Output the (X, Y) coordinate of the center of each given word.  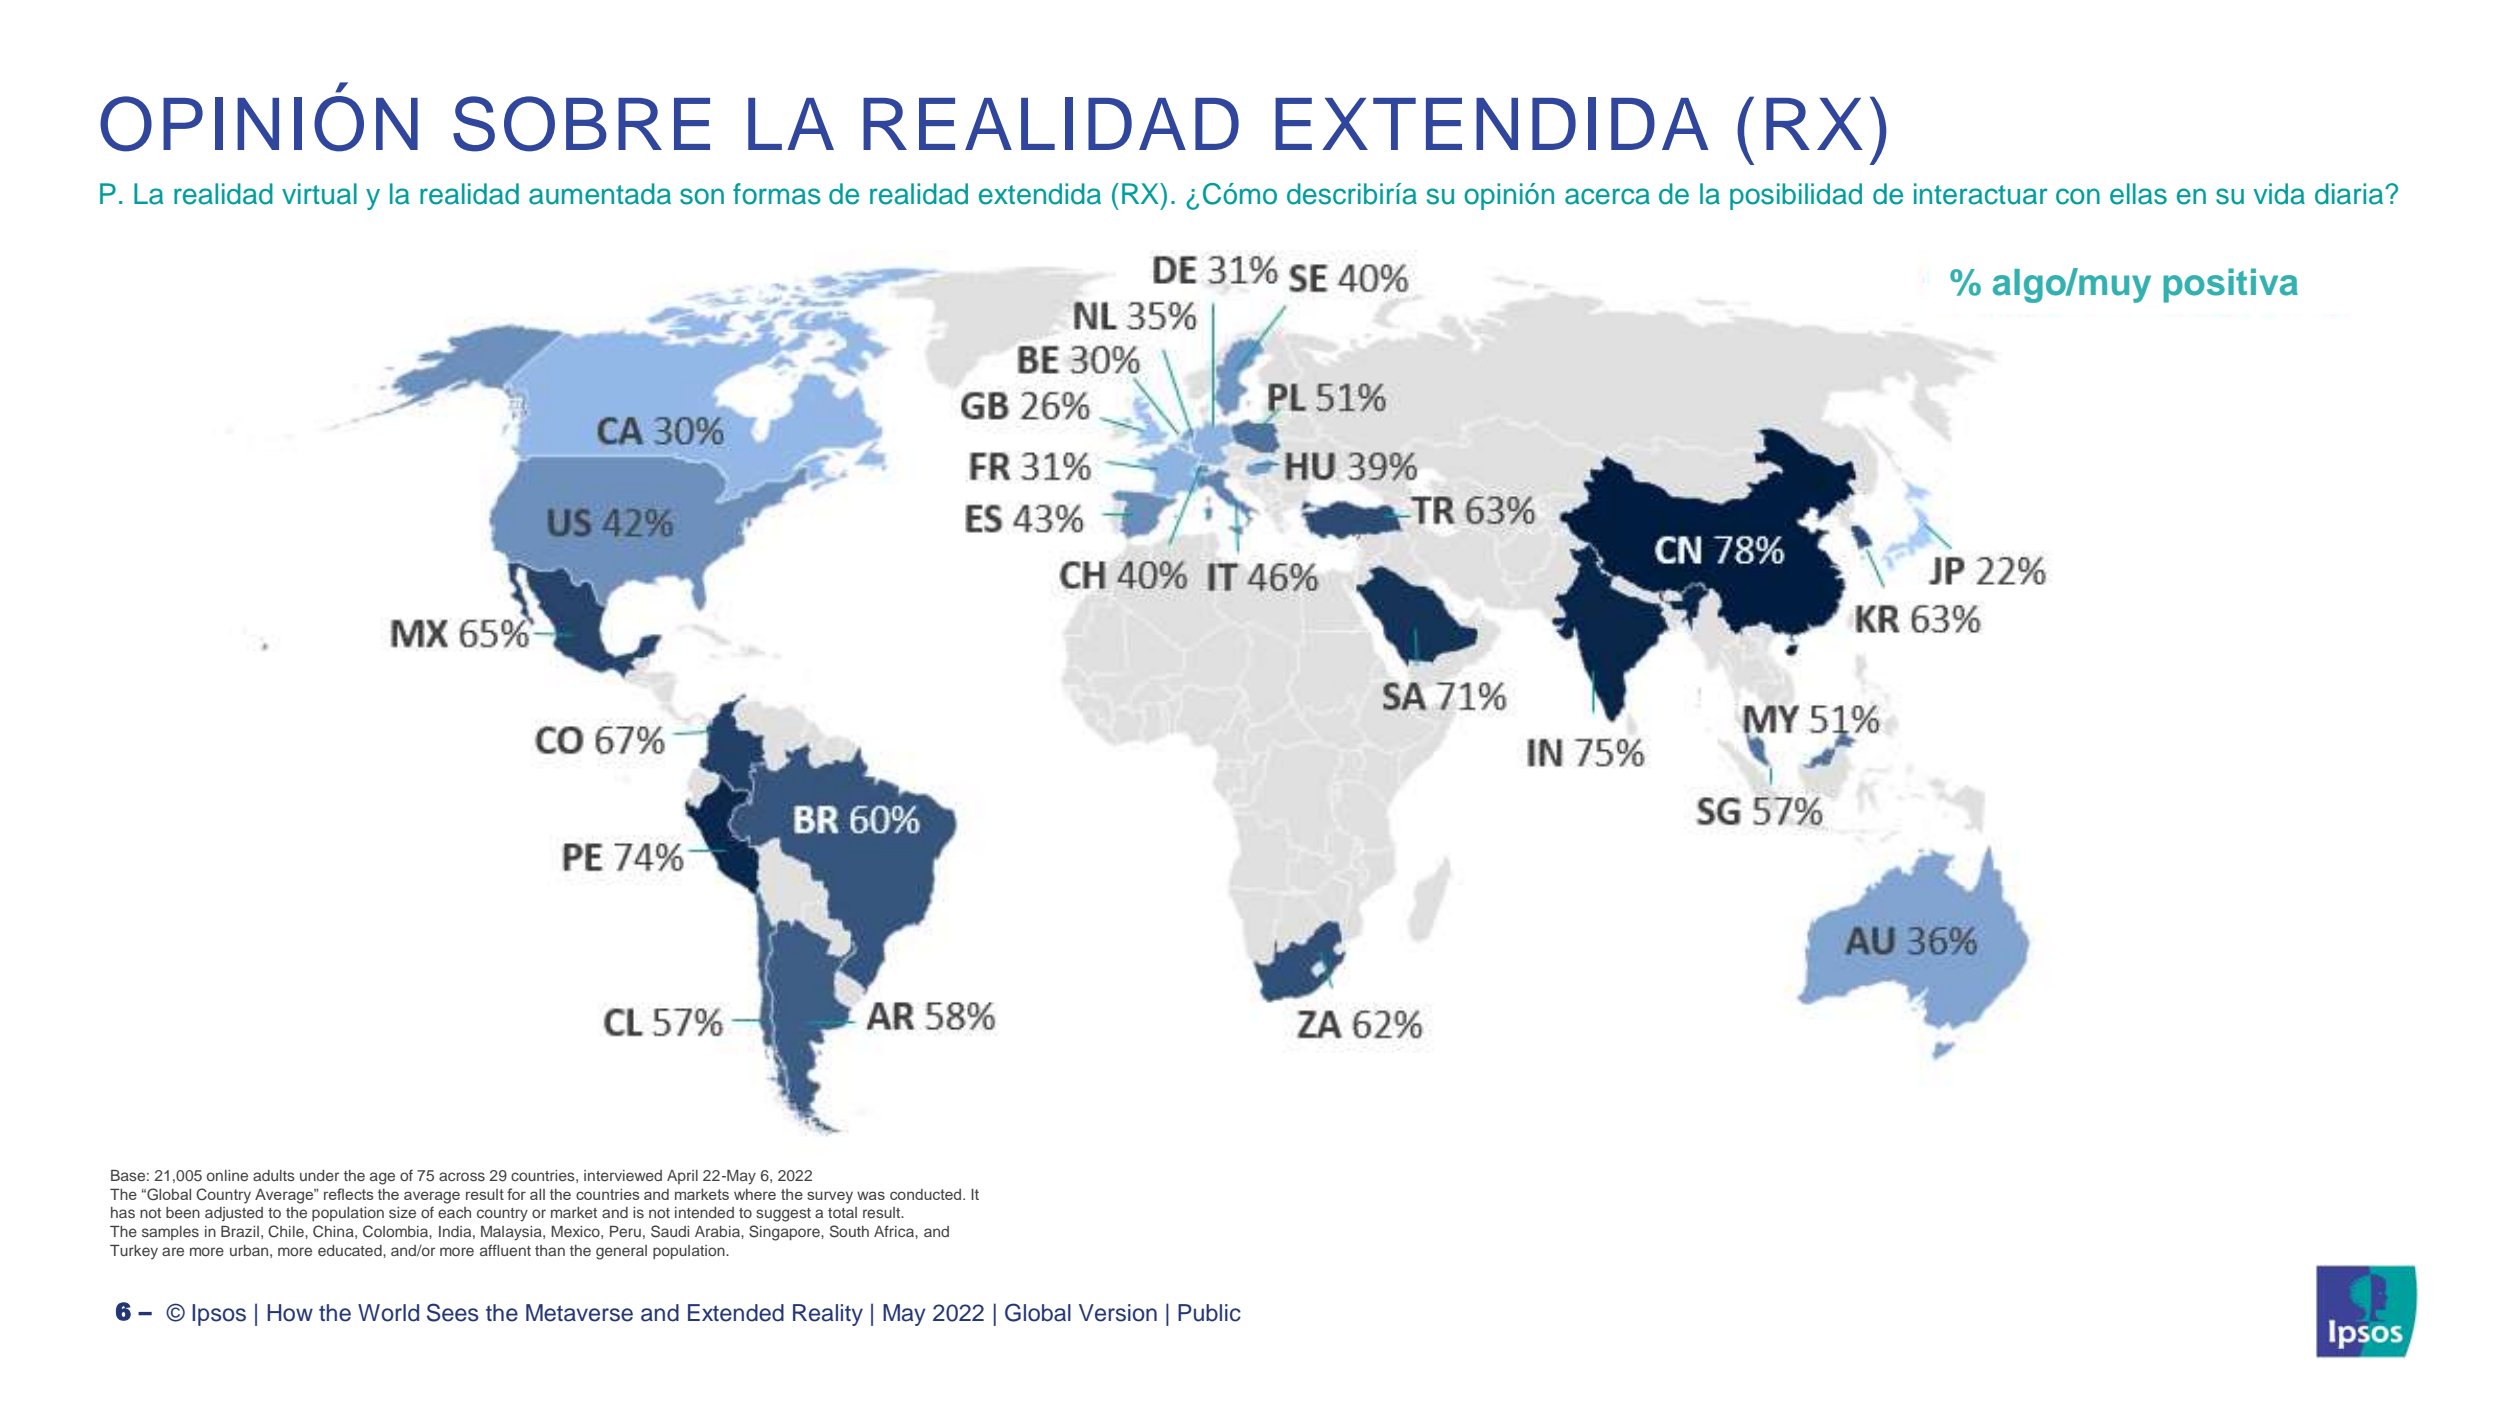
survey (830, 1197)
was (871, 1195)
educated (351, 1250)
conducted (925, 1194)
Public (1209, 1313)
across (462, 1176)
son (702, 196)
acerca (1607, 196)
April (682, 1177)
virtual (319, 194)
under (319, 1175)
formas (777, 194)
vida (2279, 194)
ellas (2138, 194)
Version (1118, 1313)
